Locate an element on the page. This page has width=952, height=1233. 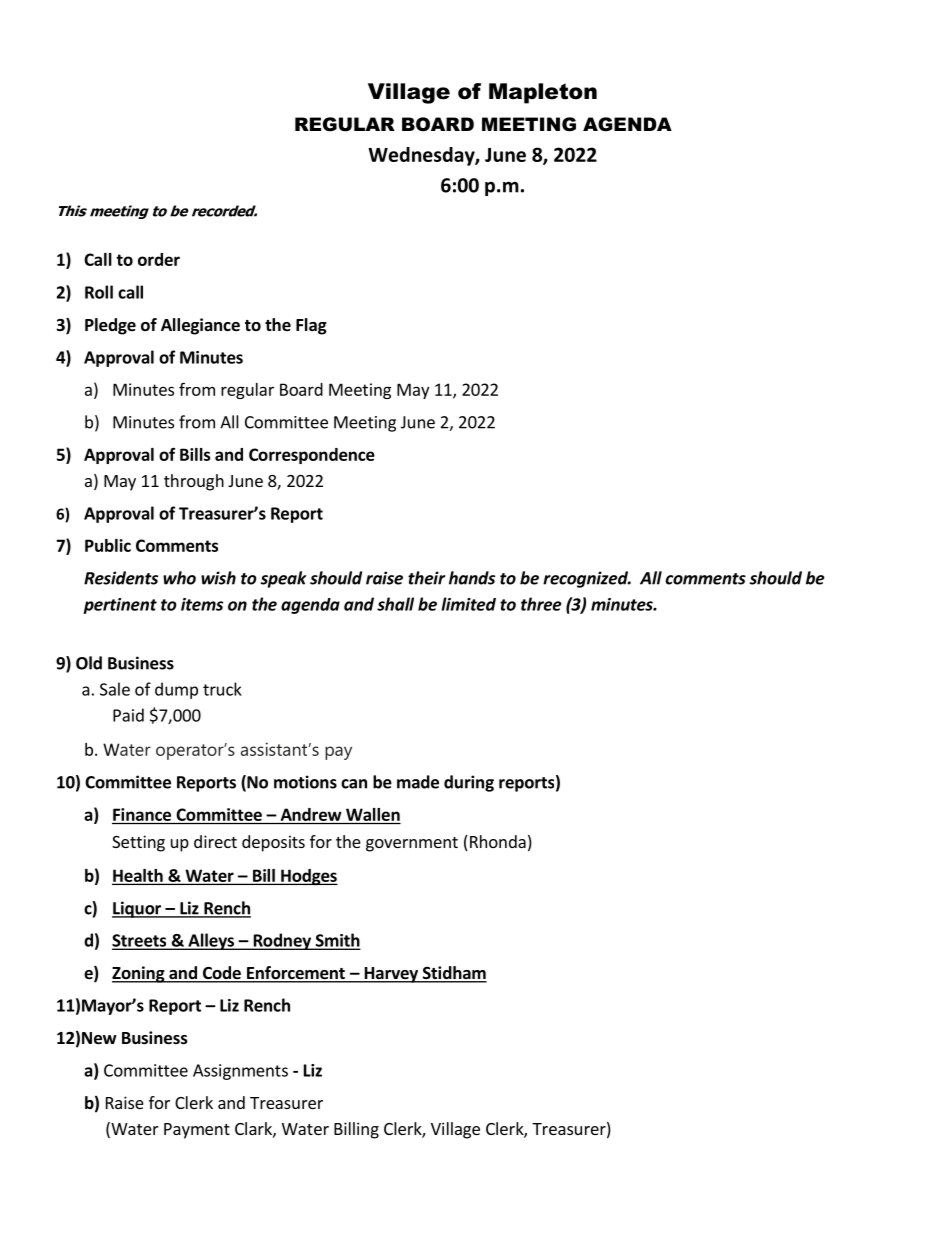
motions is located at coordinates (305, 782).
